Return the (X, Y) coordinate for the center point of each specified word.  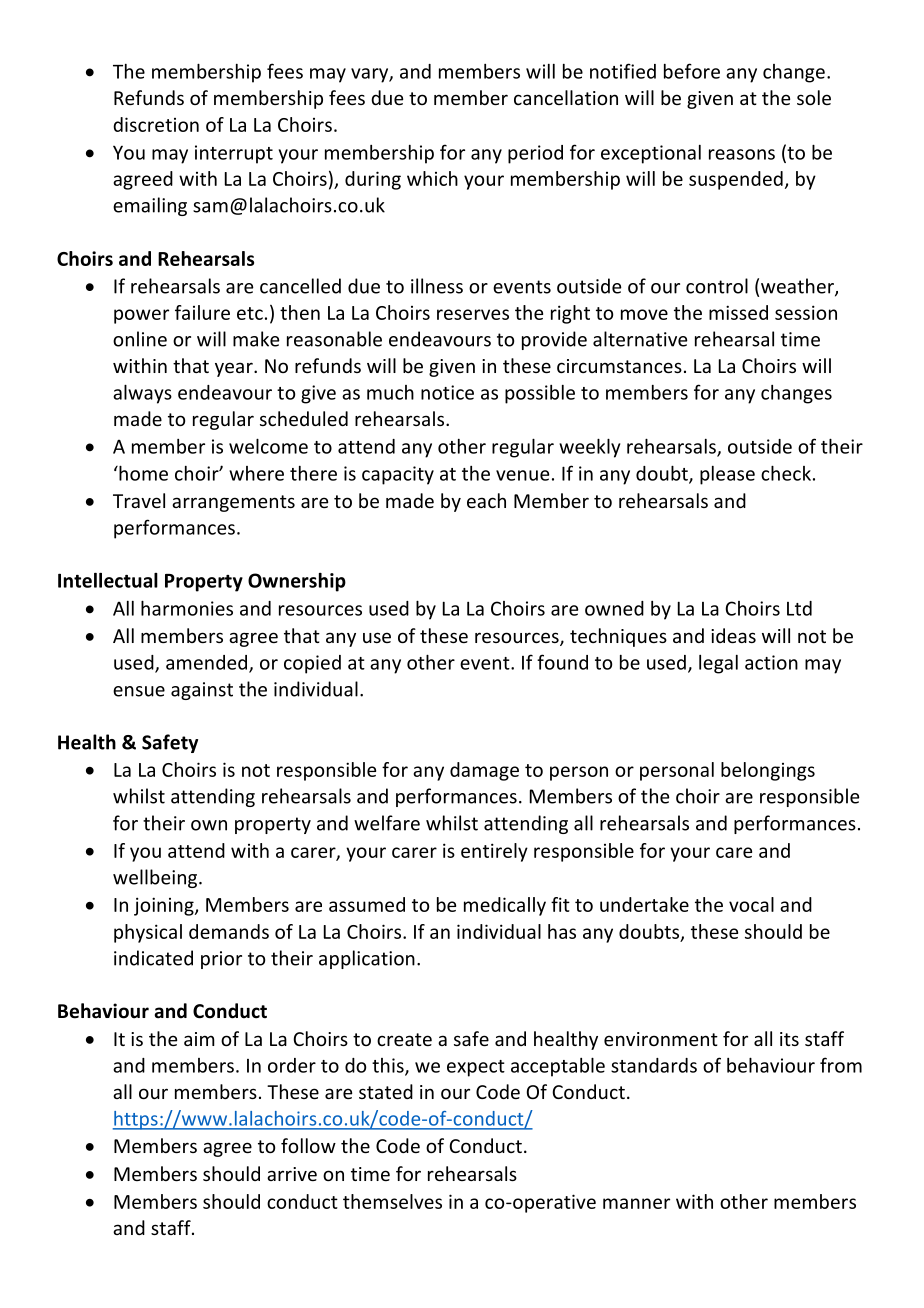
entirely (494, 852)
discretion (156, 124)
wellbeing (156, 878)
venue (522, 475)
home (142, 473)
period (535, 154)
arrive (292, 1174)
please (727, 475)
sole (814, 97)
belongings (768, 771)
